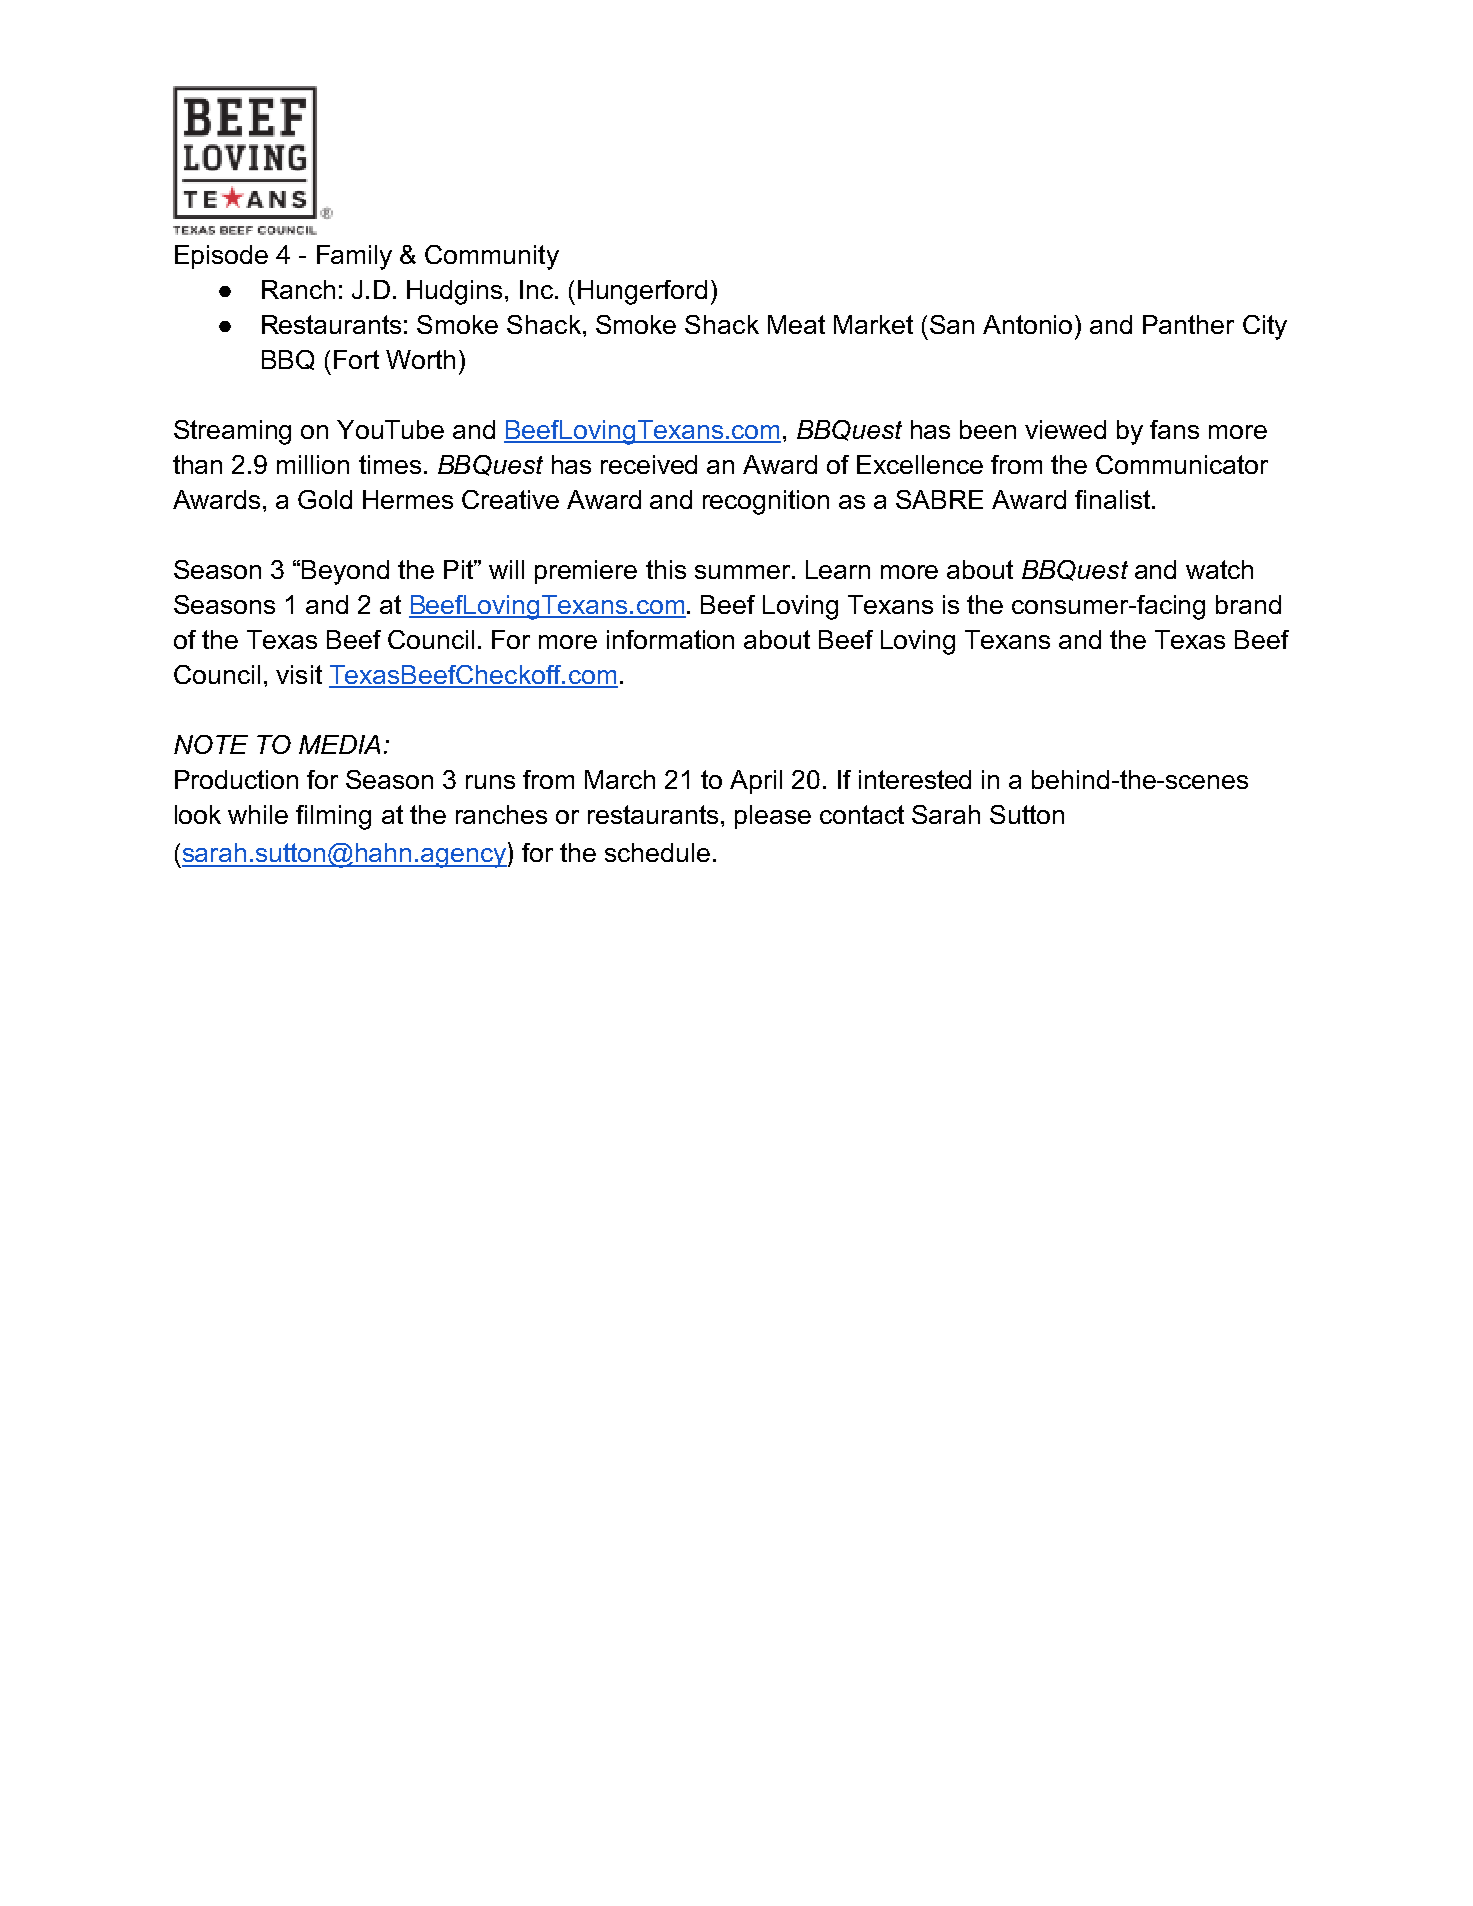 The height and width of the screenshot is (1906, 1473). I want to click on Family, so click(354, 257).
